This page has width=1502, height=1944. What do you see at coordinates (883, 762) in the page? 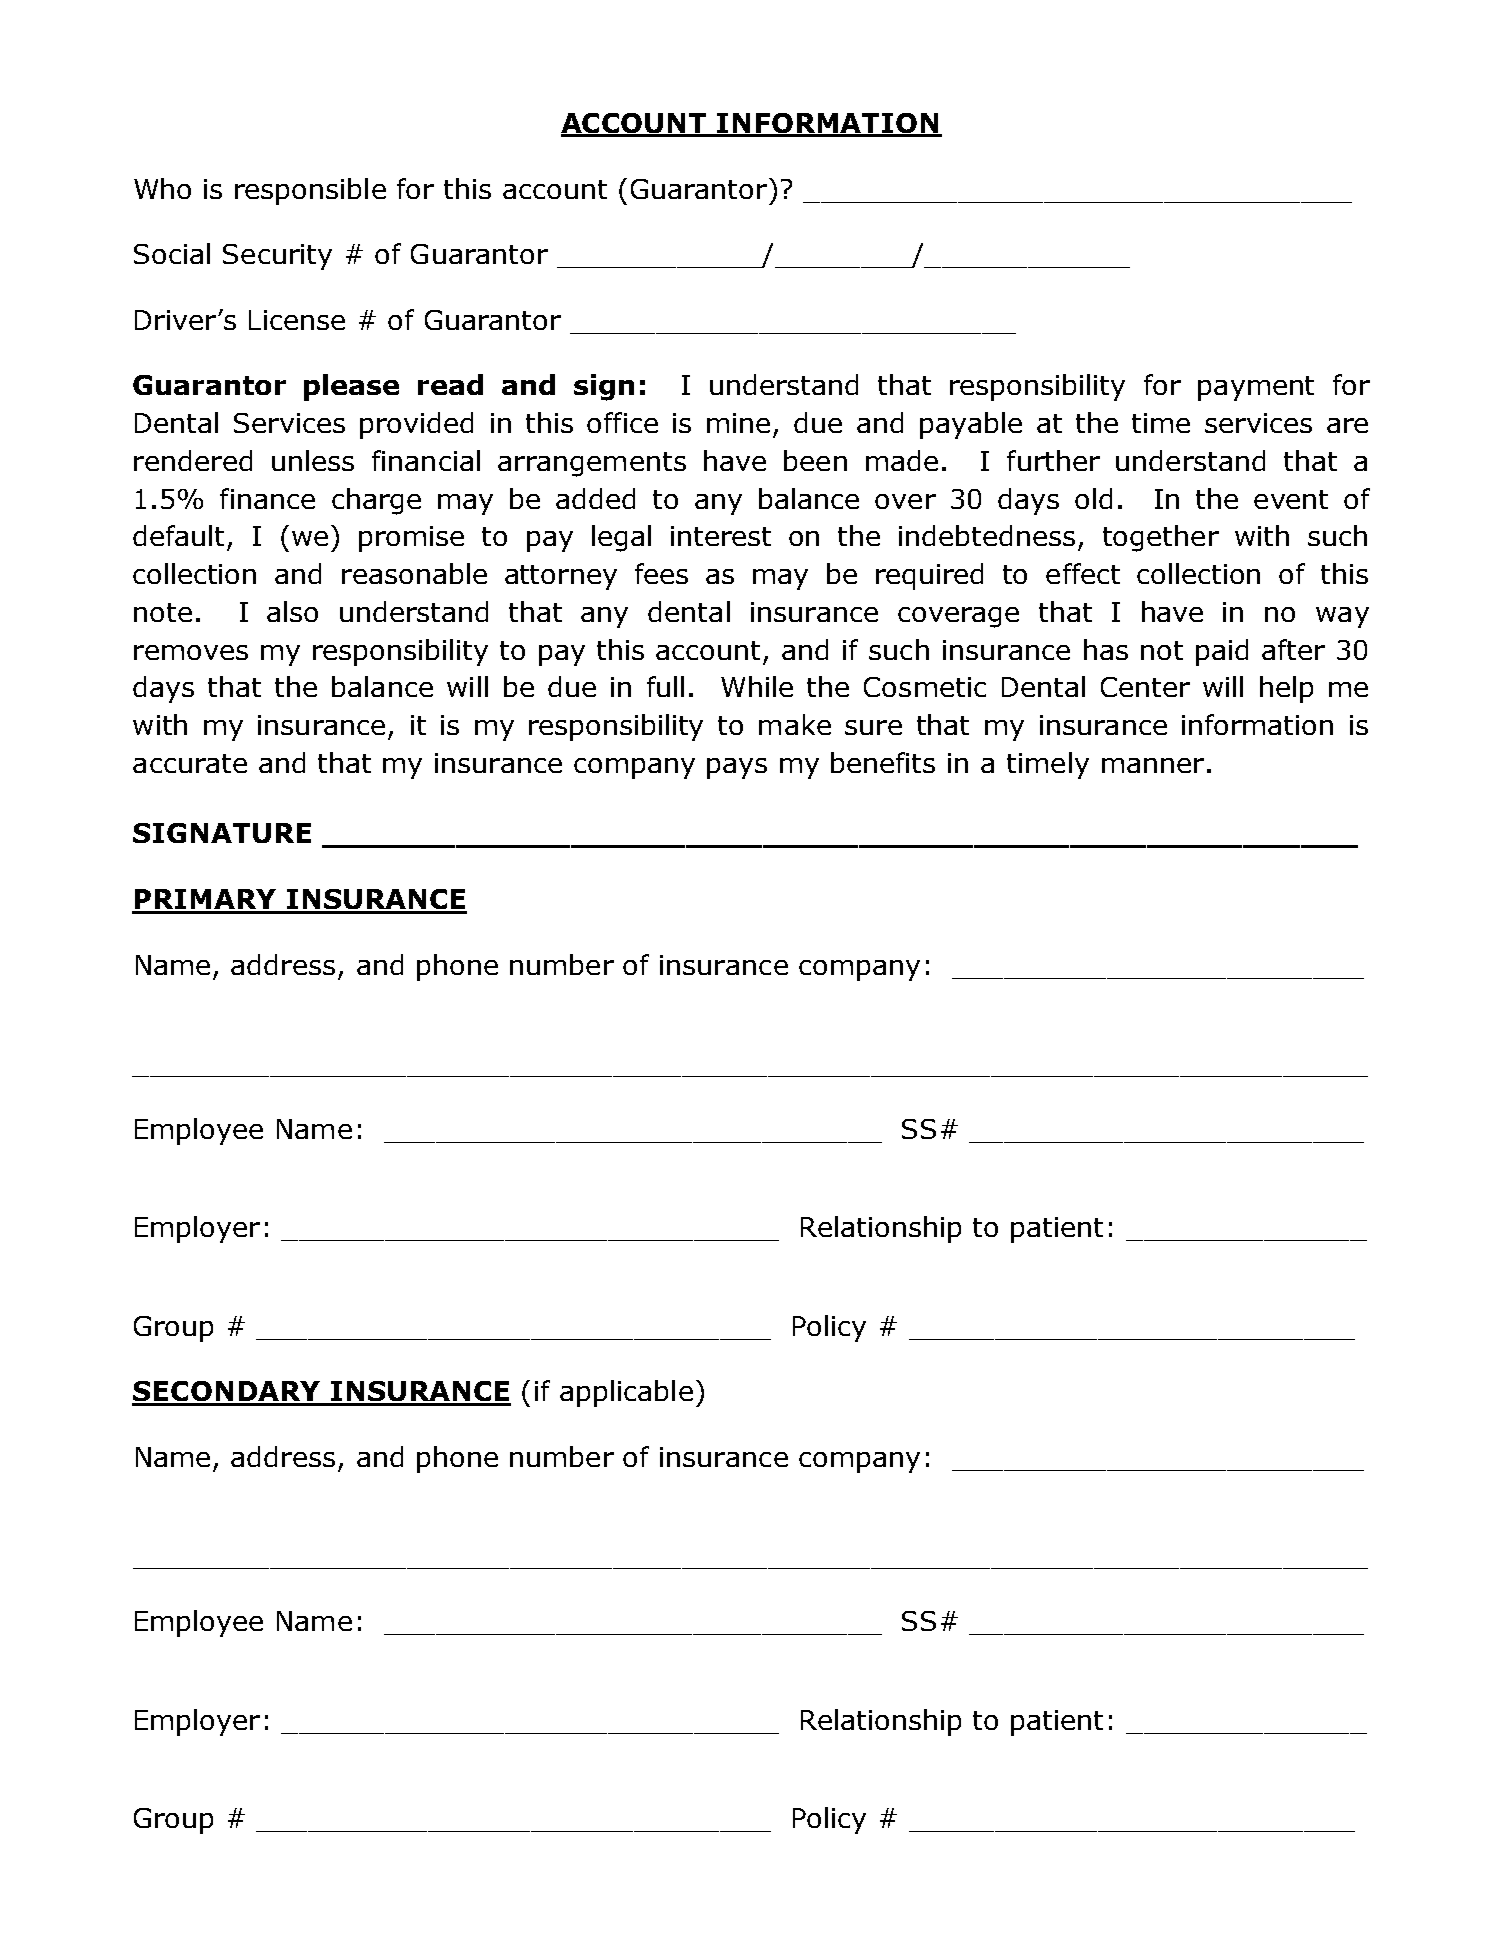
I see `benefits` at bounding box center [883, 762].
